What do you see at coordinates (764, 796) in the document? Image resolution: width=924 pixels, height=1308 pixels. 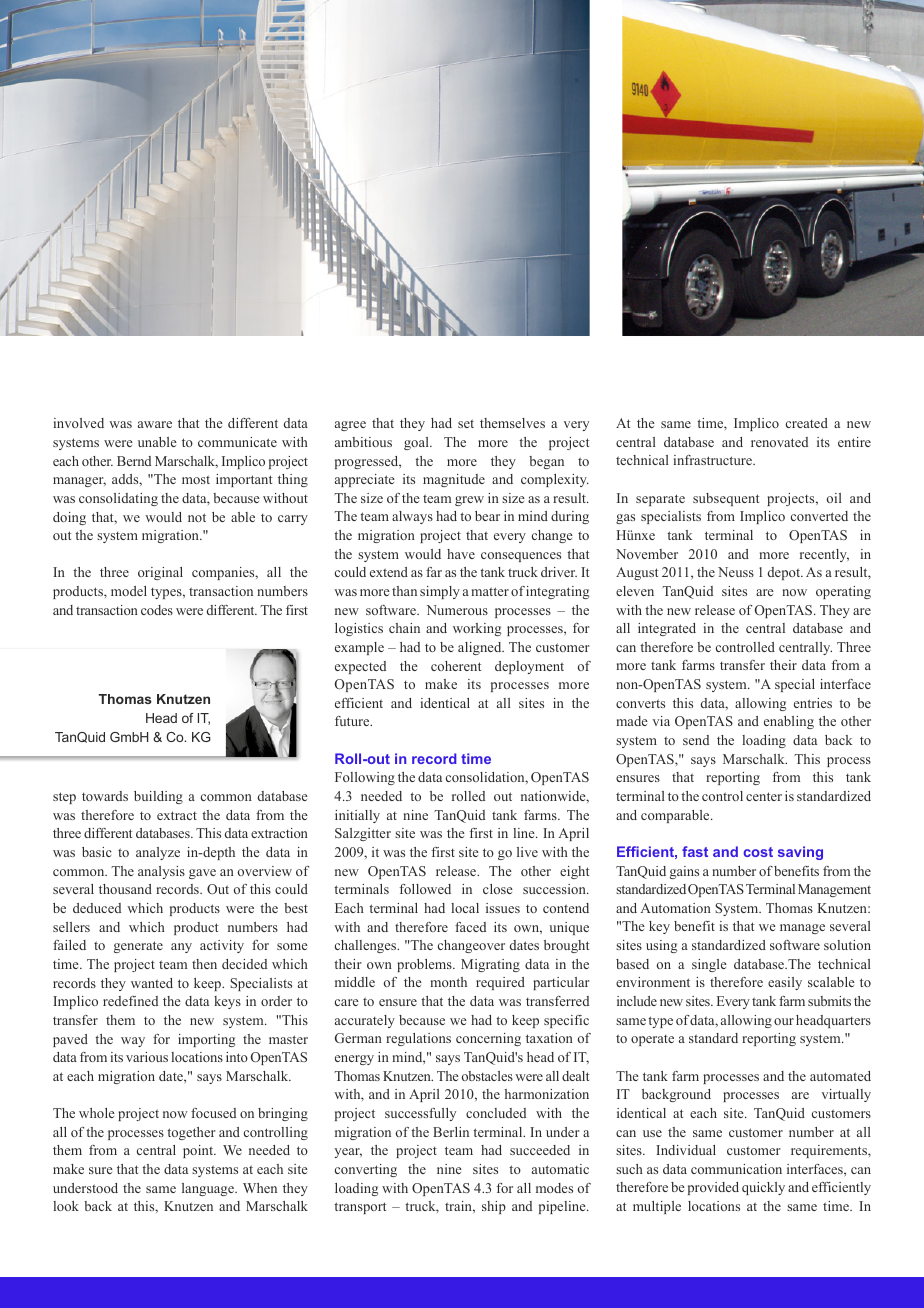 I see `center` at bounding box center [764, 796].
